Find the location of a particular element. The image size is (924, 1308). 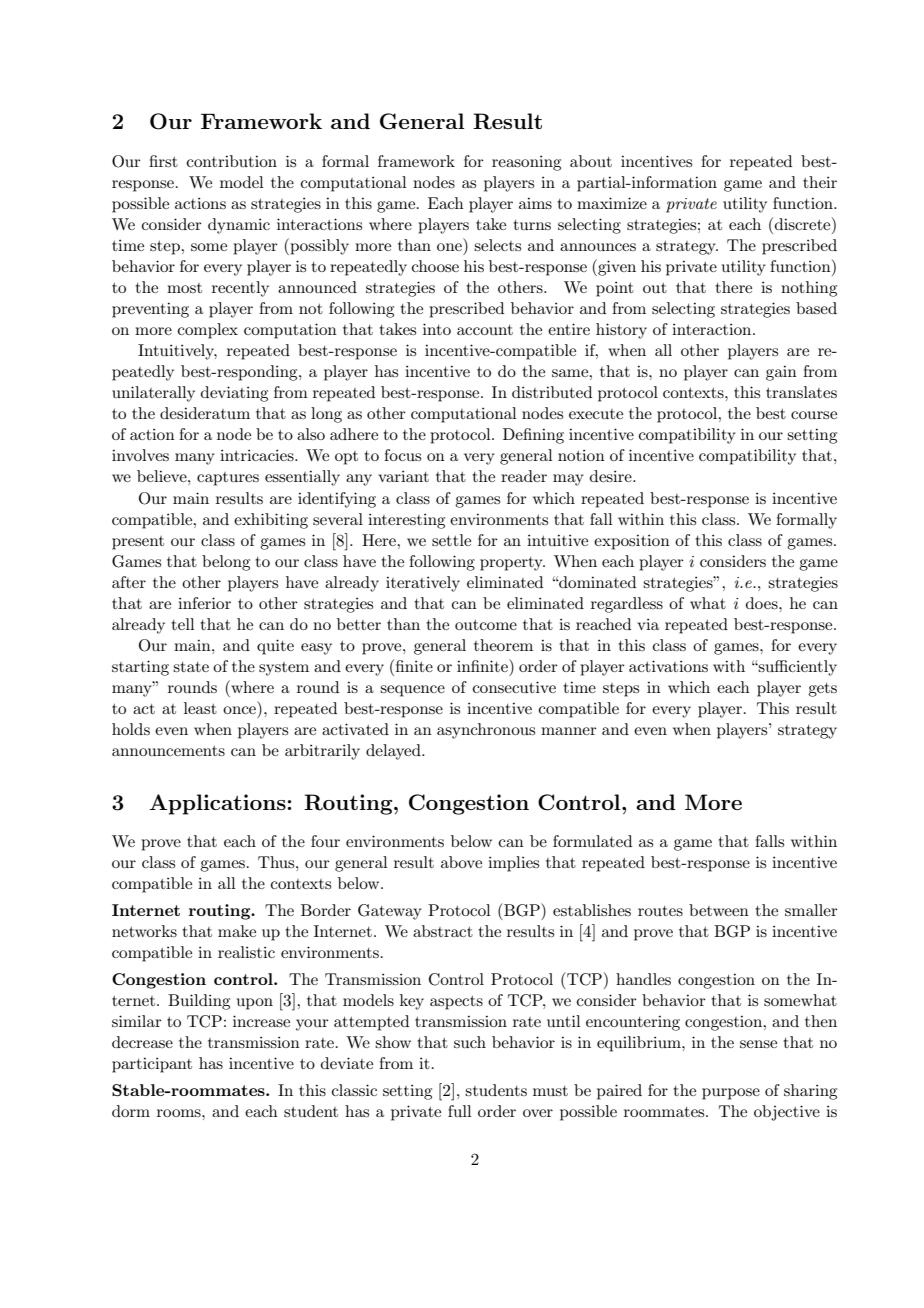

outcome is located at coordinates (486, 625).
